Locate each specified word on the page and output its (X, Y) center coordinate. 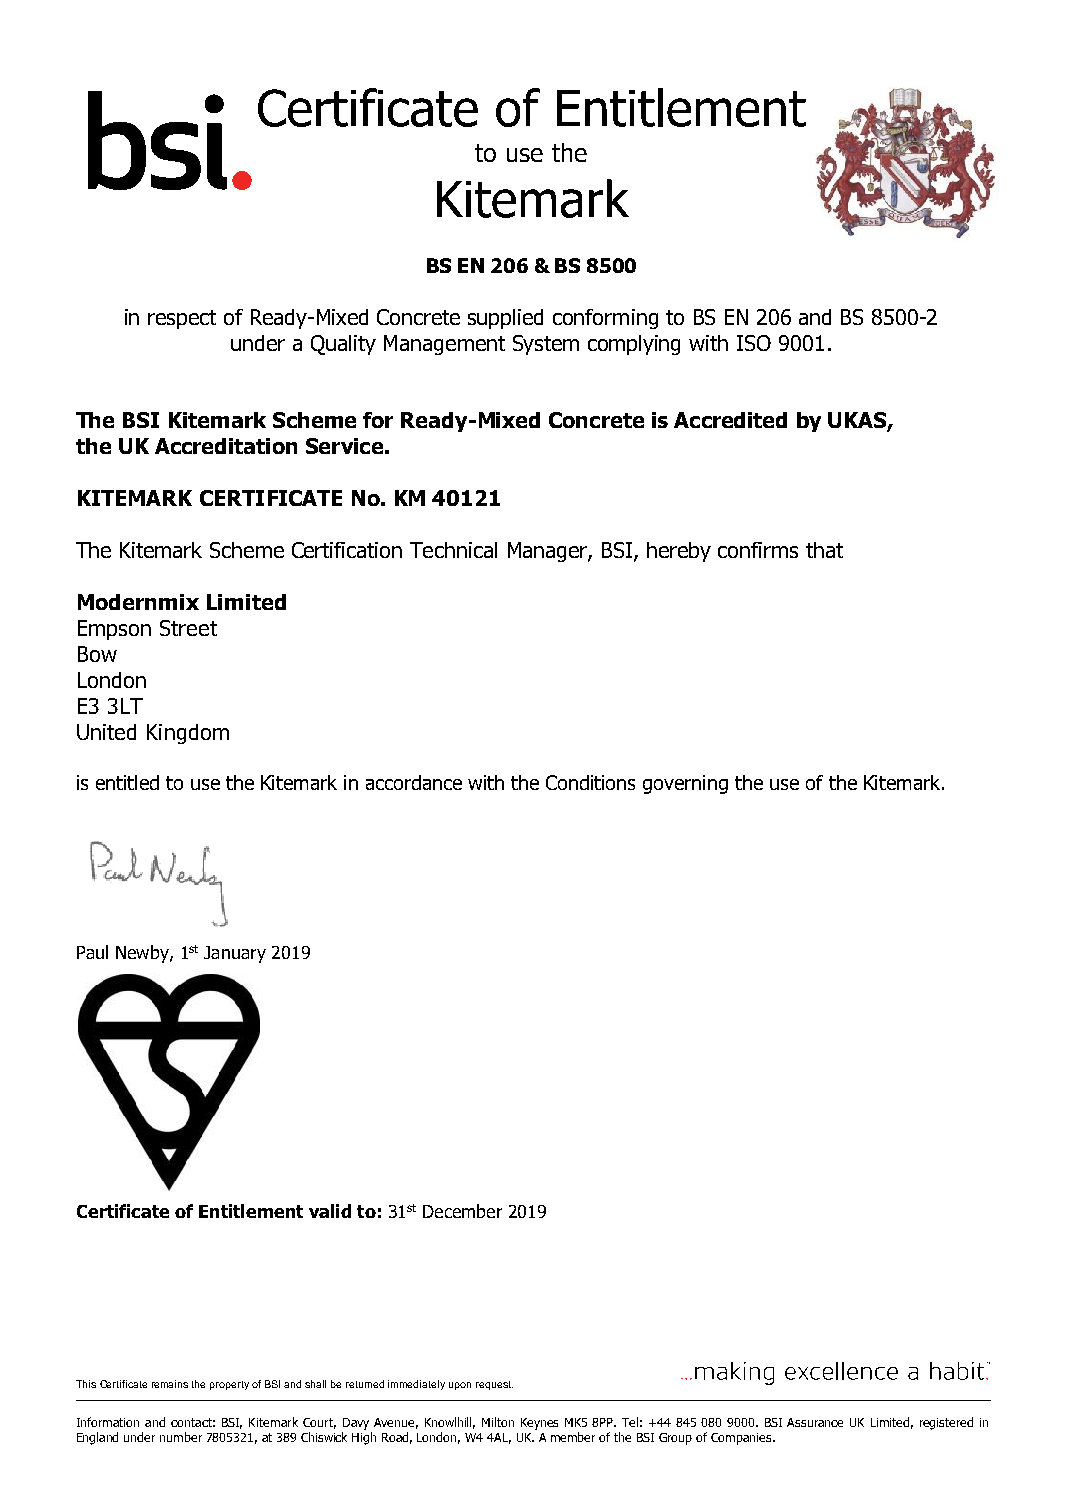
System (546, 345)
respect (182, 319)
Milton (498, 1422)
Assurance (815, 1422)
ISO (754, 343)
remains (170, 1384)
